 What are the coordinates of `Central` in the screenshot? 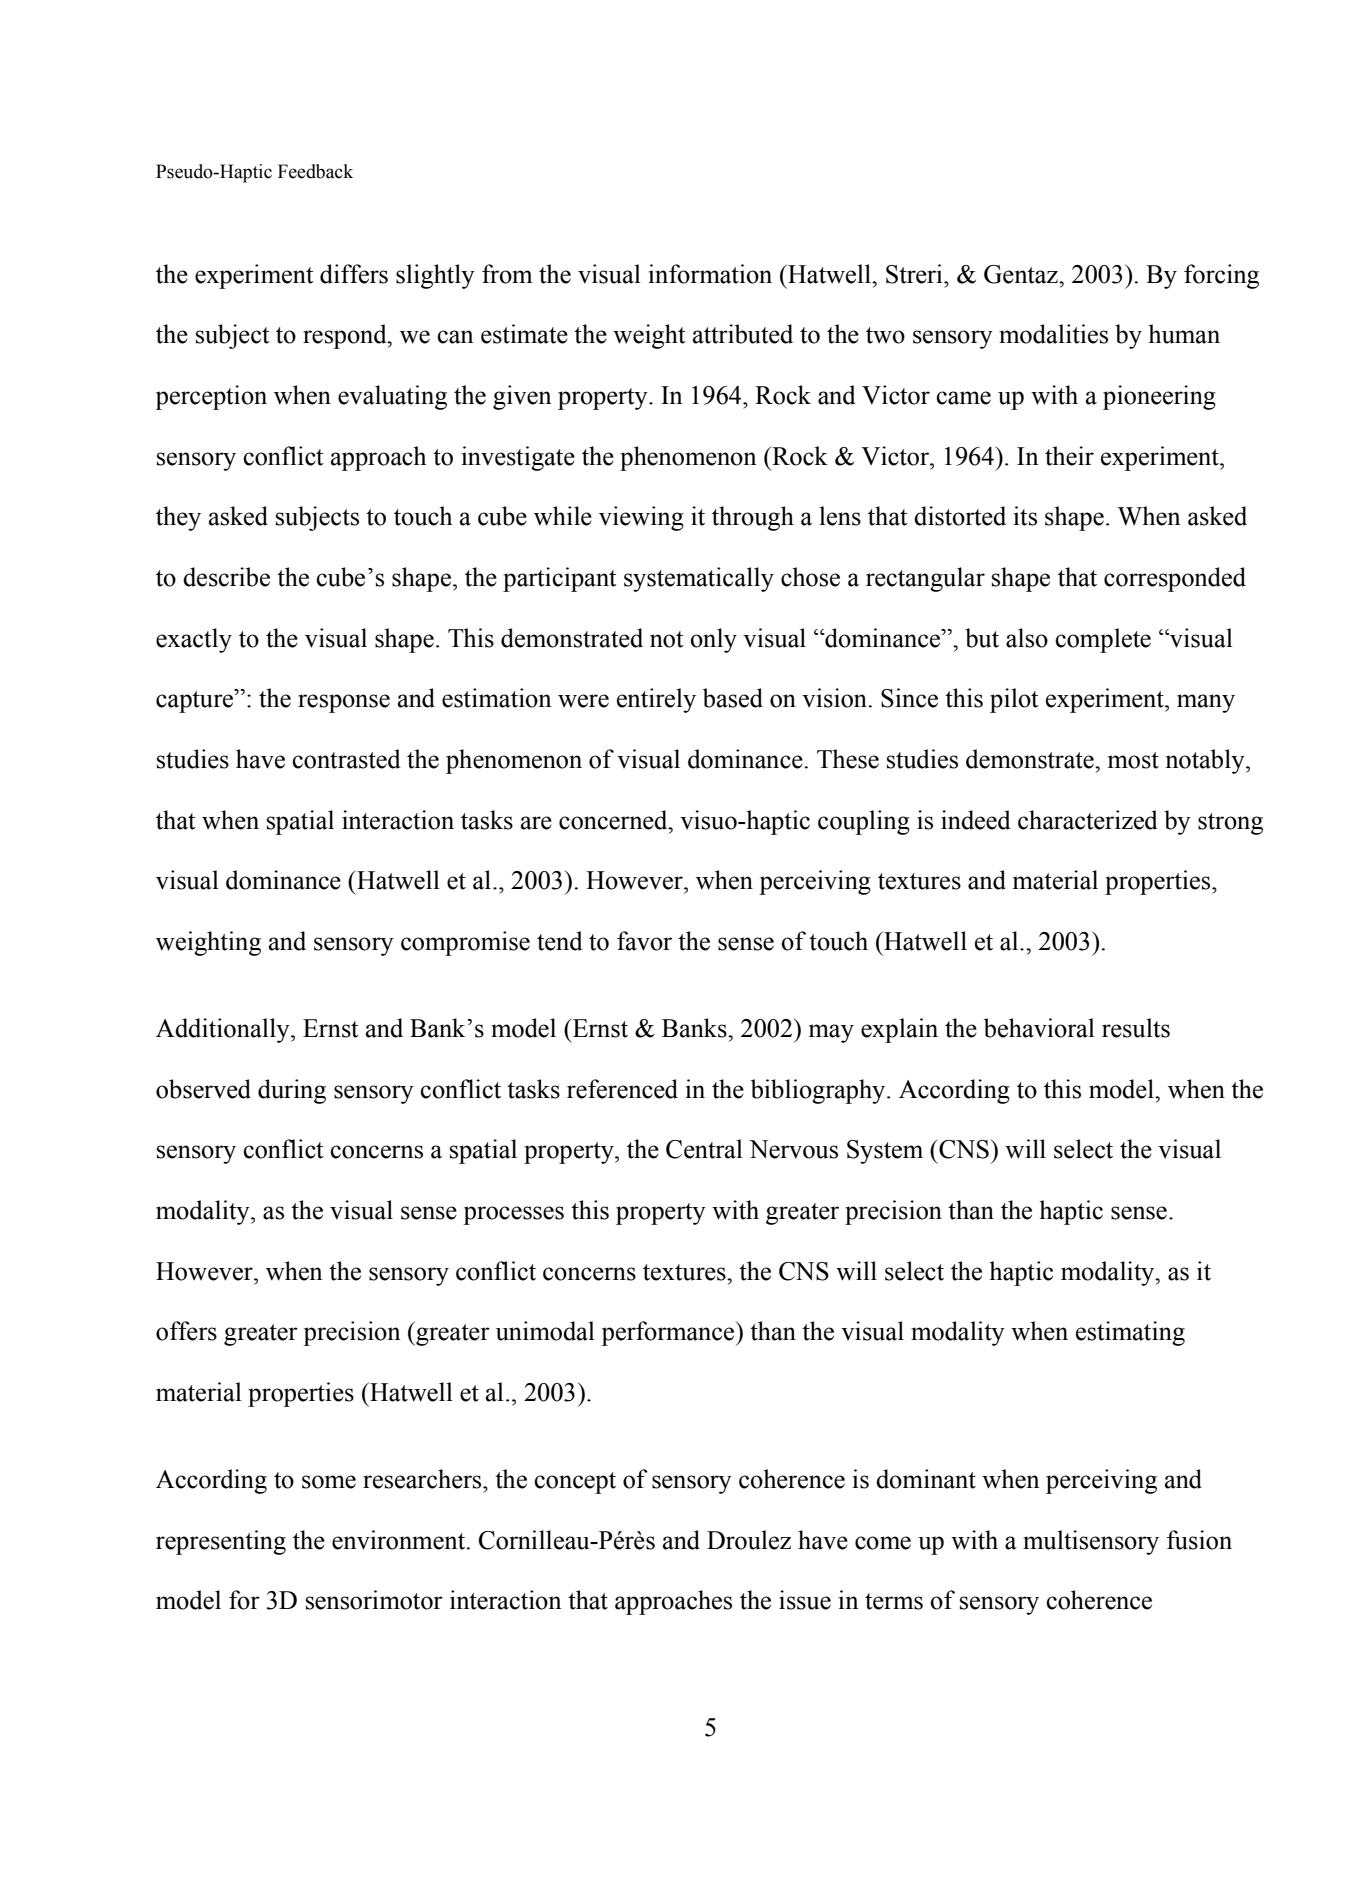 It's located at (704, 1149).
